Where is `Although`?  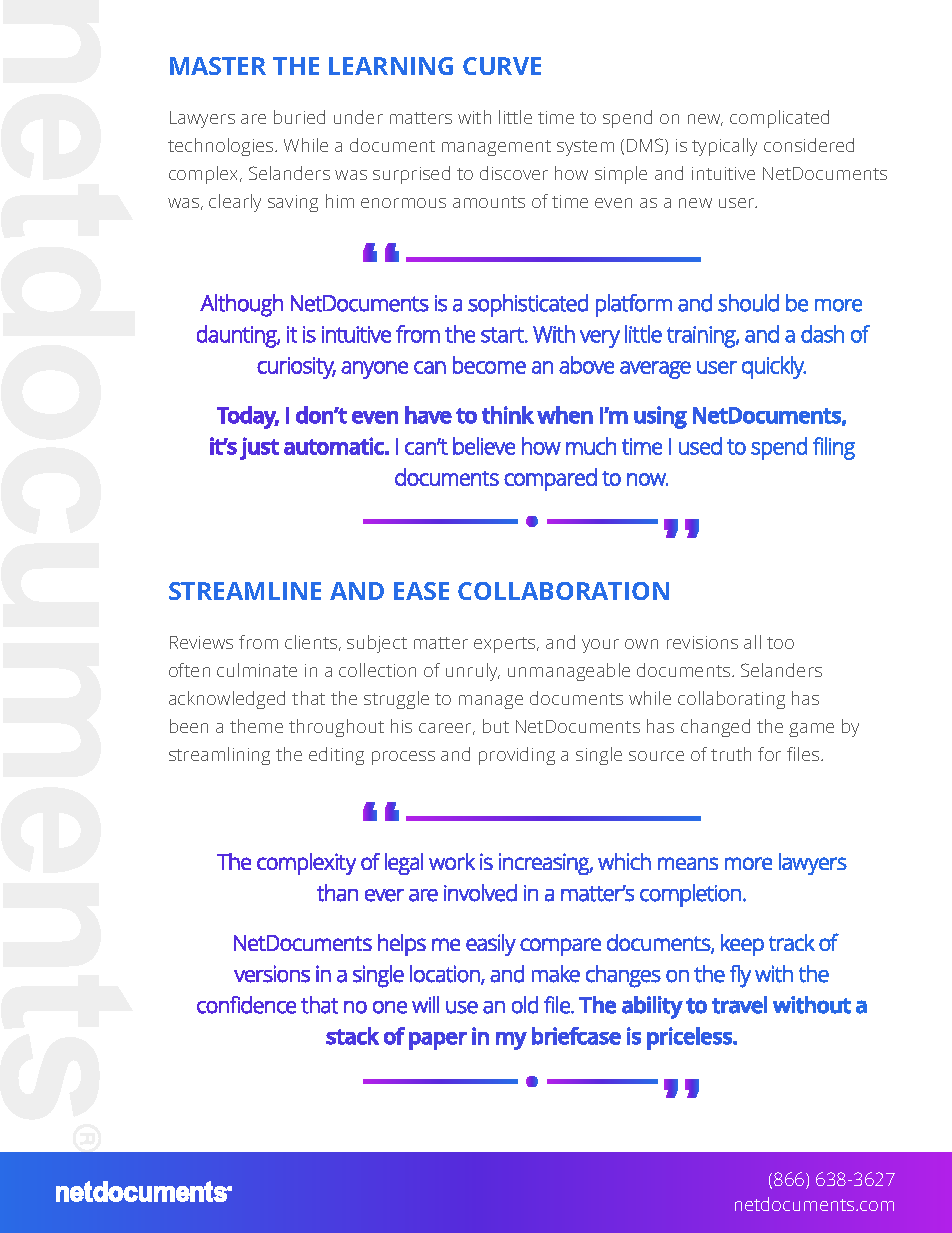
Although is located at coordinates (241, 305).
